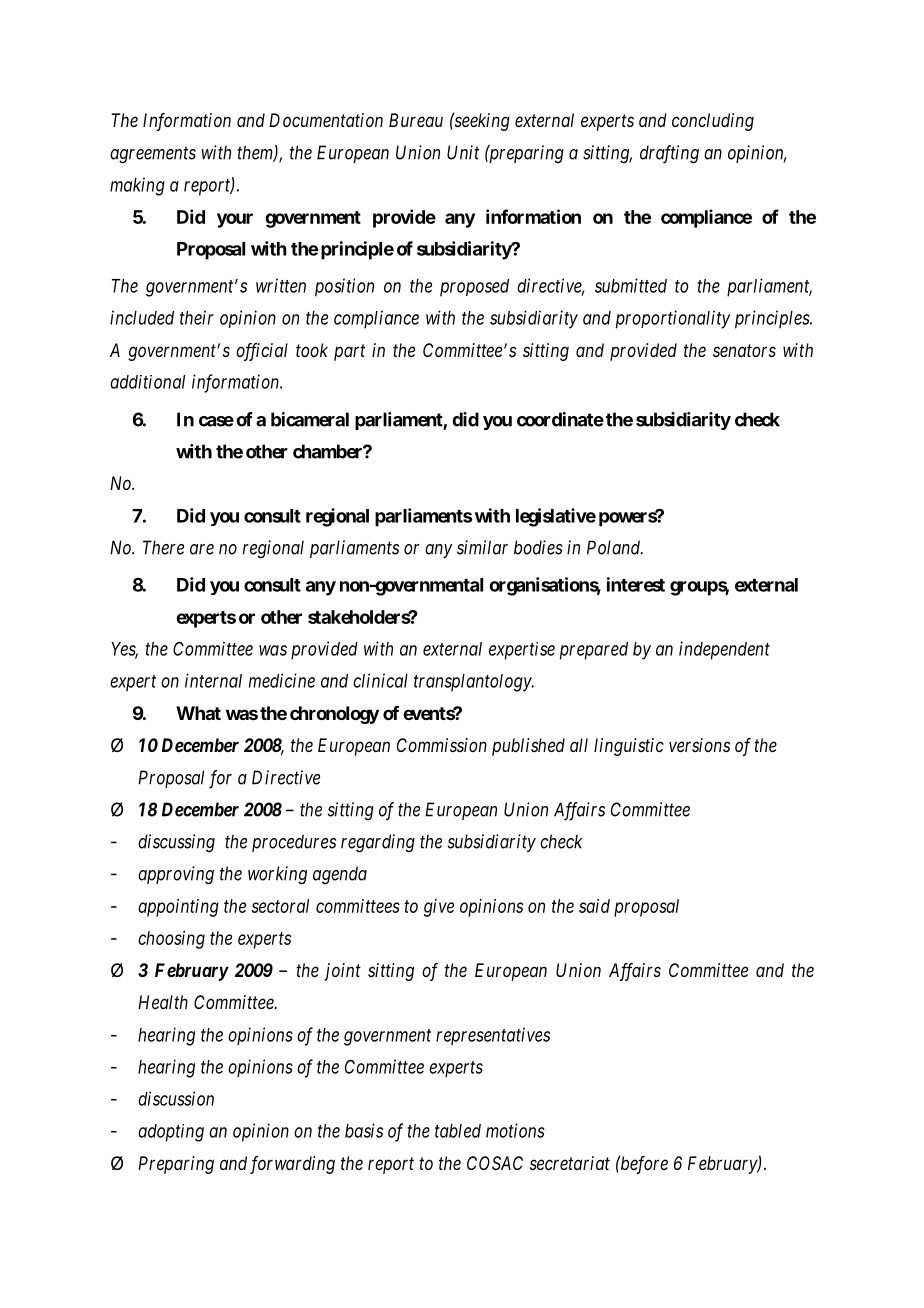  What do you see at coordinates (153, 155) in the document?
I see `agreements` at bounding box center [153, 155].
